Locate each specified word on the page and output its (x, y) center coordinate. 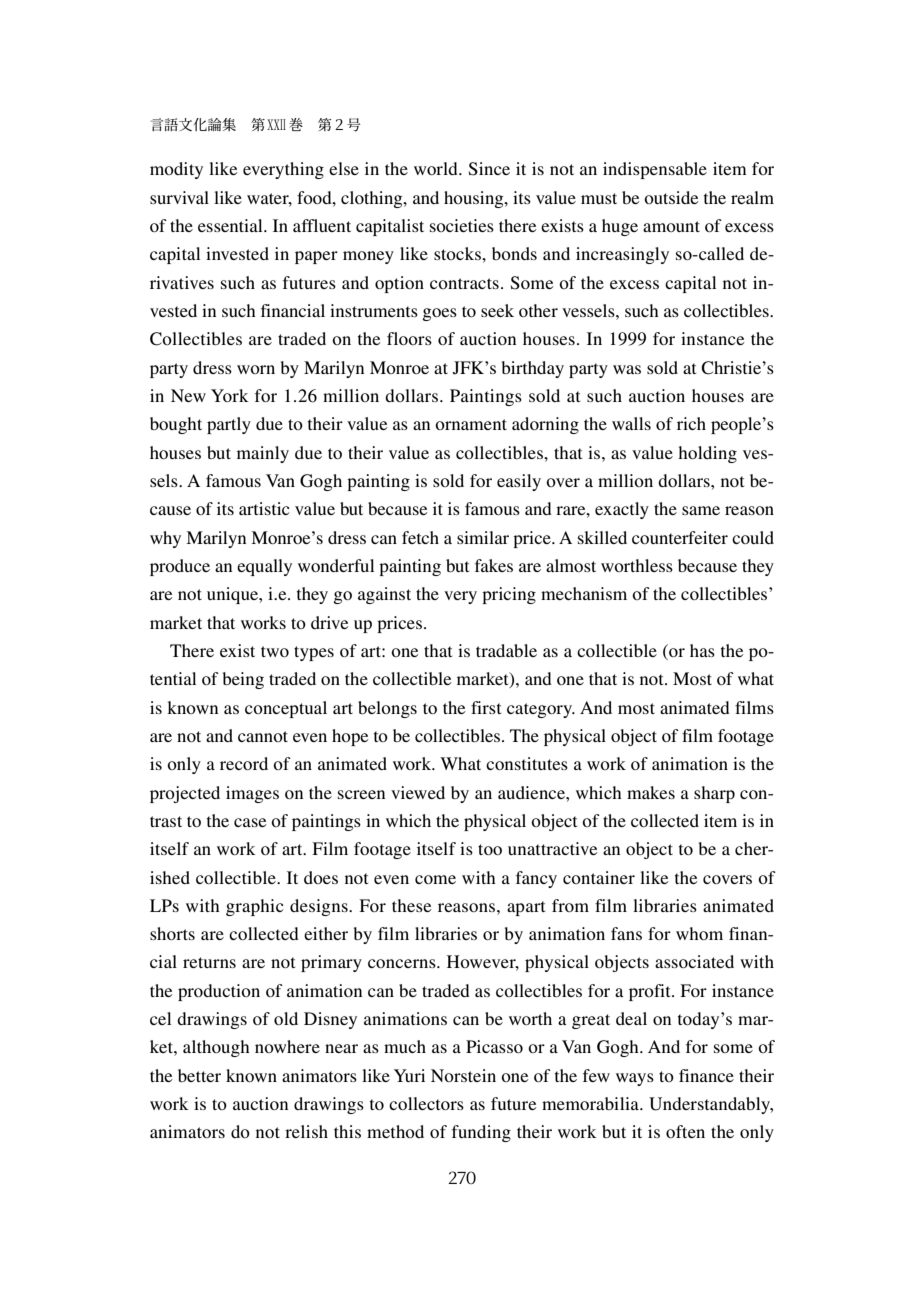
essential (231, 225)
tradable (506, 650)
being (243, 680)
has (702, 650)
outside (671, 197)
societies (462, 225)
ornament (471, 424)
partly (229, 425)
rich (691, 423)
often (685, 1131)
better (199, 1075)
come (435, 879)
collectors (426, 1103)
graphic (255, 907)
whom (699, 933)
